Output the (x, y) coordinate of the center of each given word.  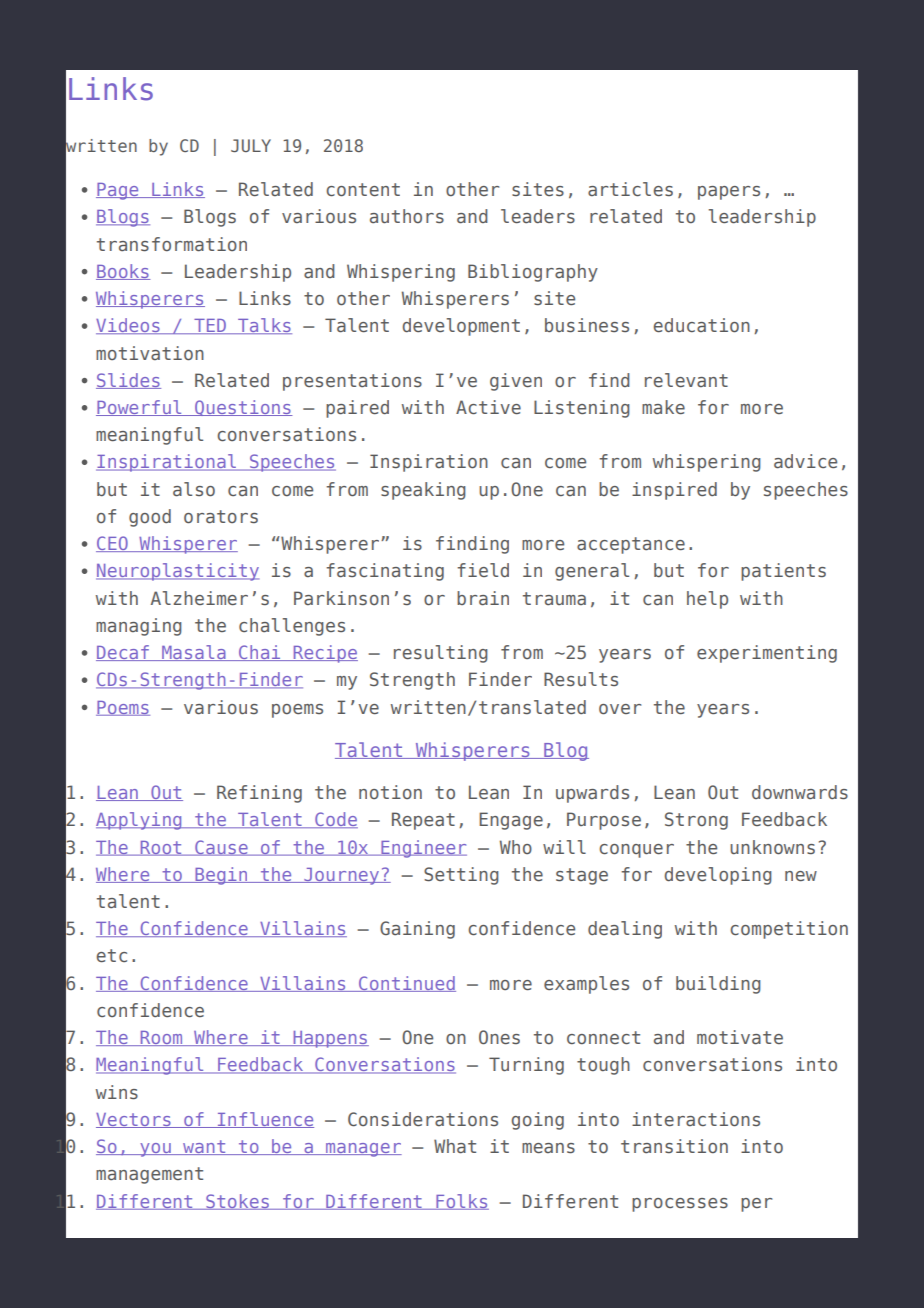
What (455, 1146)
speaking (423, 491)
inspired (674, 491)
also (194, 489)
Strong (696, 821)
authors (407, 216)
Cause (221, 848)
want (204, 1147)
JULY (251, 145)
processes (680, 1205)
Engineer (423, 849)
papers (729, 193)
